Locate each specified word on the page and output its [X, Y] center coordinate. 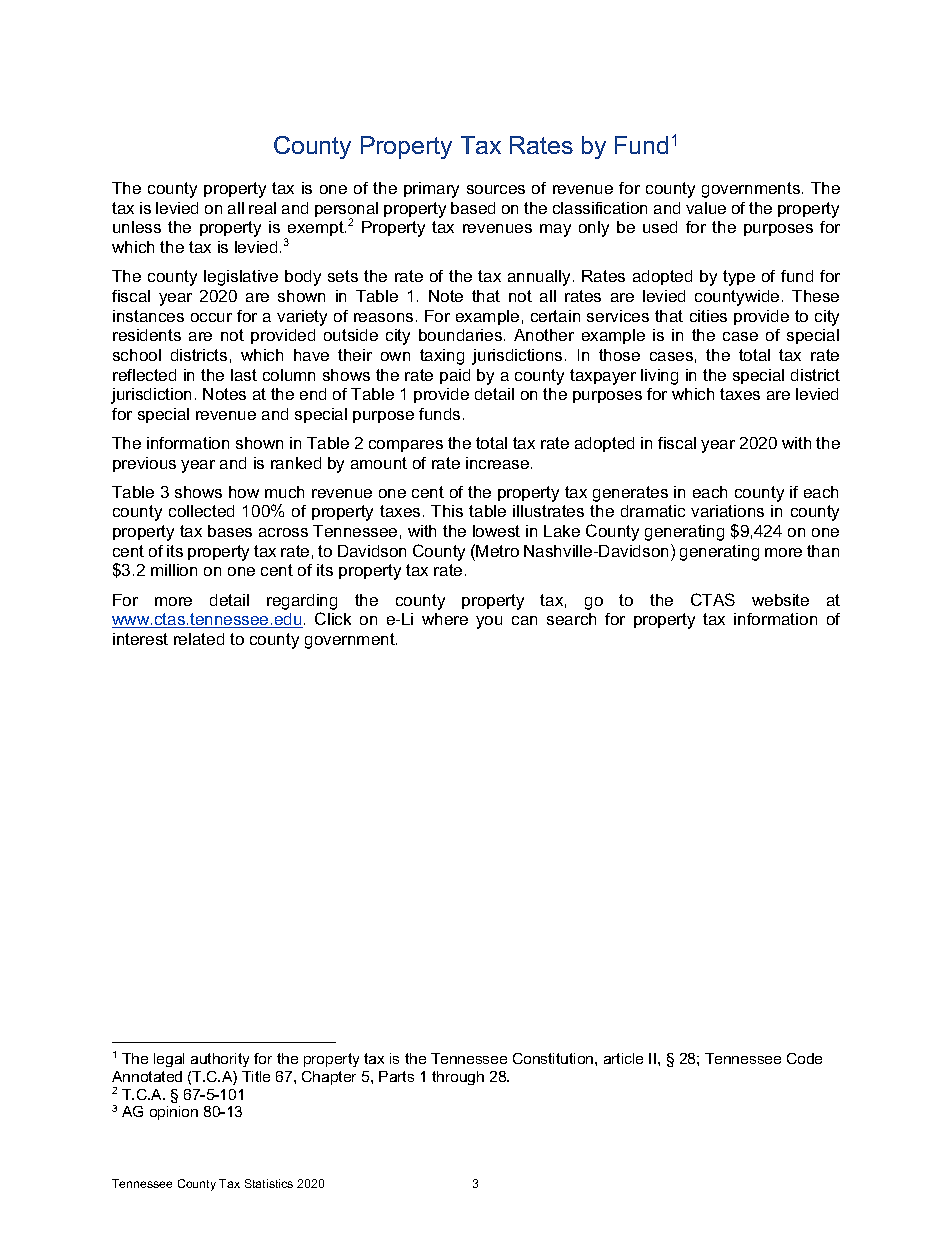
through [458, 1078]
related [199, 639]
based [473, 208]
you [489, 622]
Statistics [269, 1183]
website [780, 600]
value [706, 208]
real [262, 208]
